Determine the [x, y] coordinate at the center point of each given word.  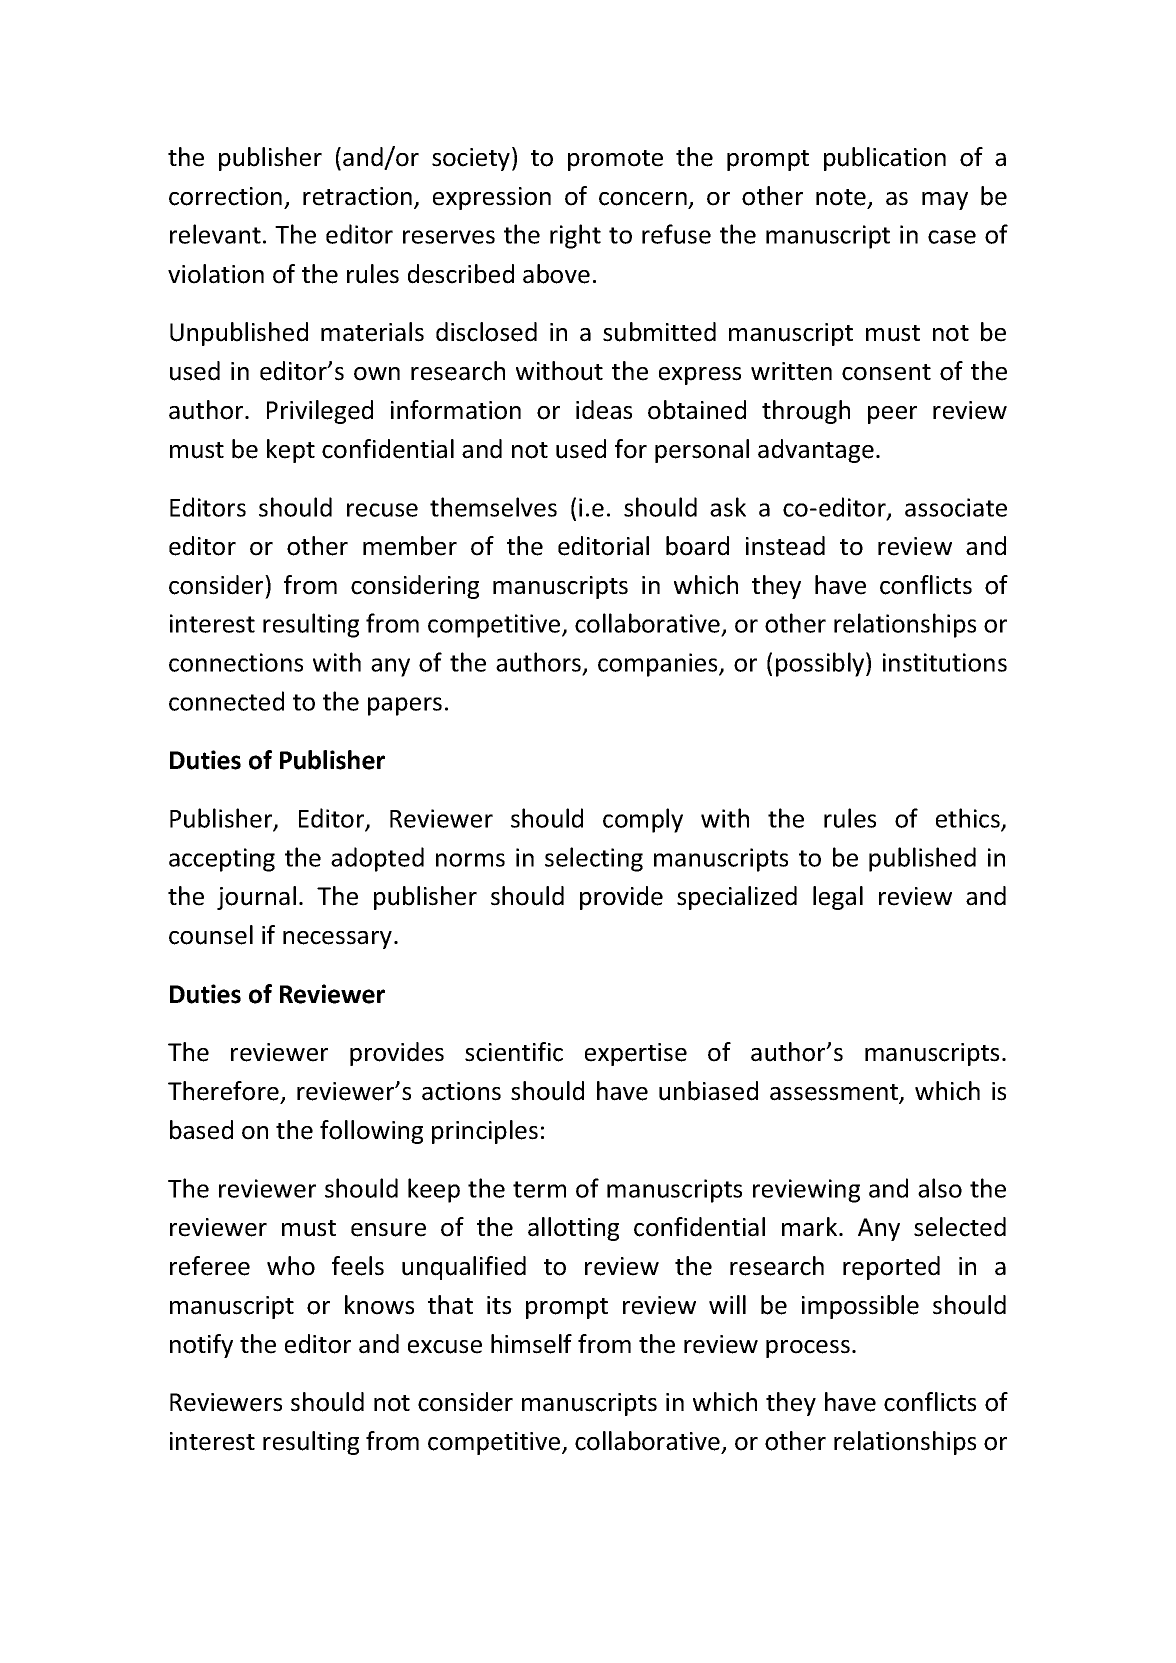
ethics [969, 819]
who [291, 1266]
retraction [357, 196]
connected [226, 701]
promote [615, 160]
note [841, 197]
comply [643, 820]
